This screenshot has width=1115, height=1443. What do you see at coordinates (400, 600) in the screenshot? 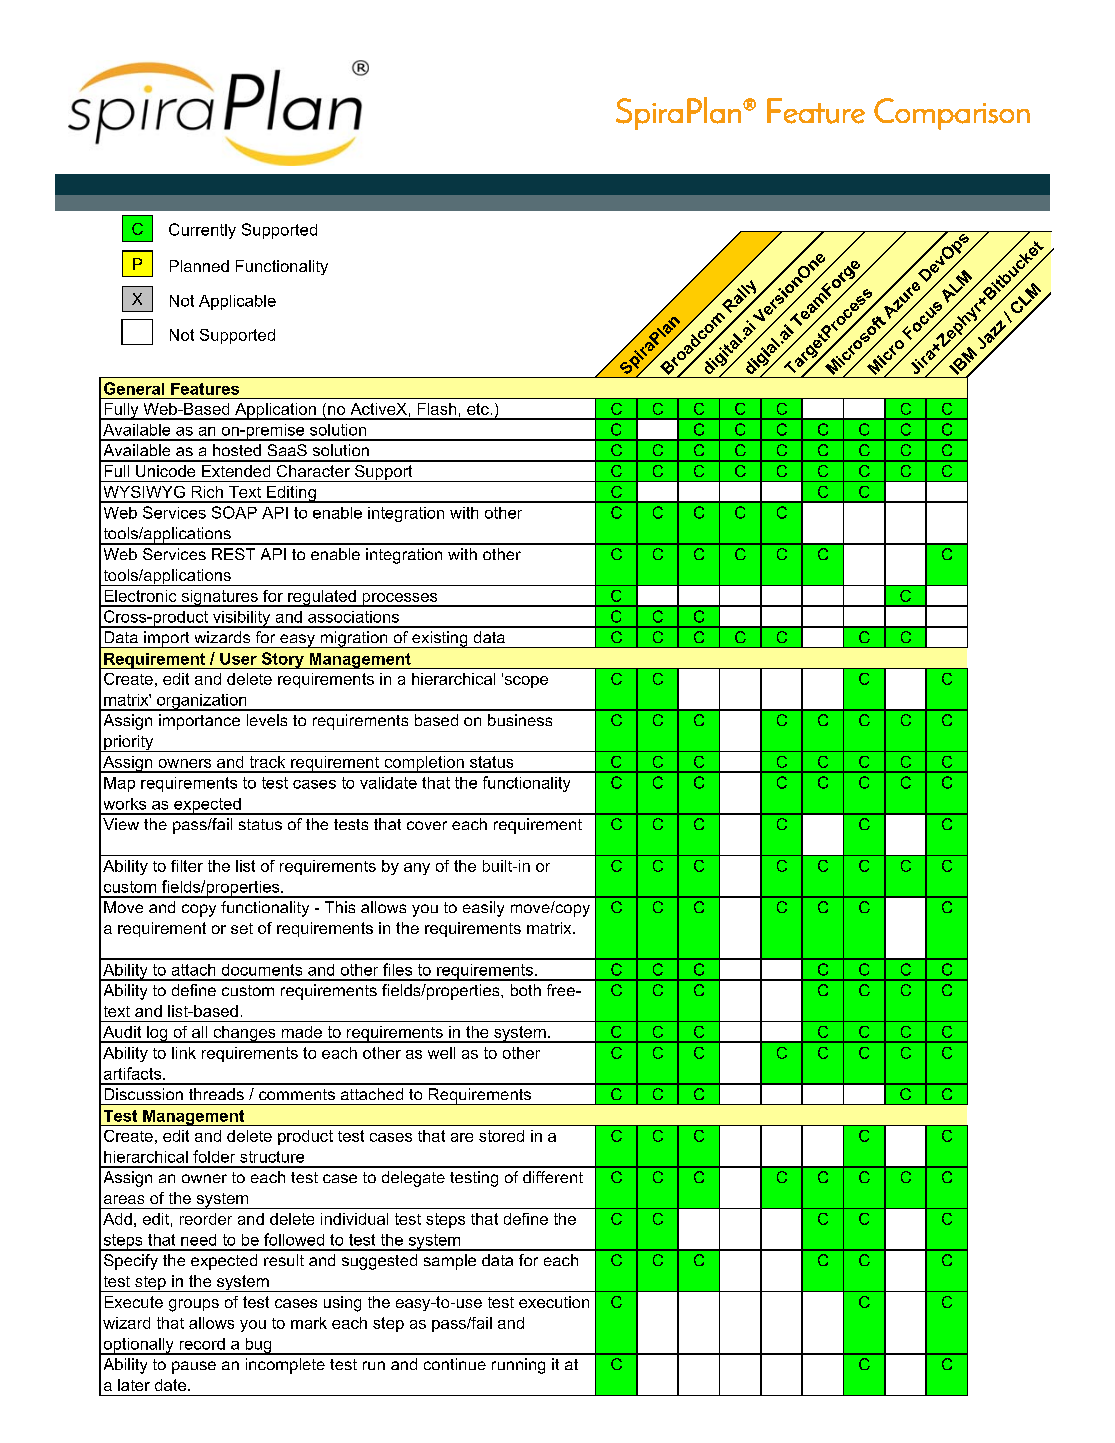
I see `processes` at bounding box center [400, 600].
